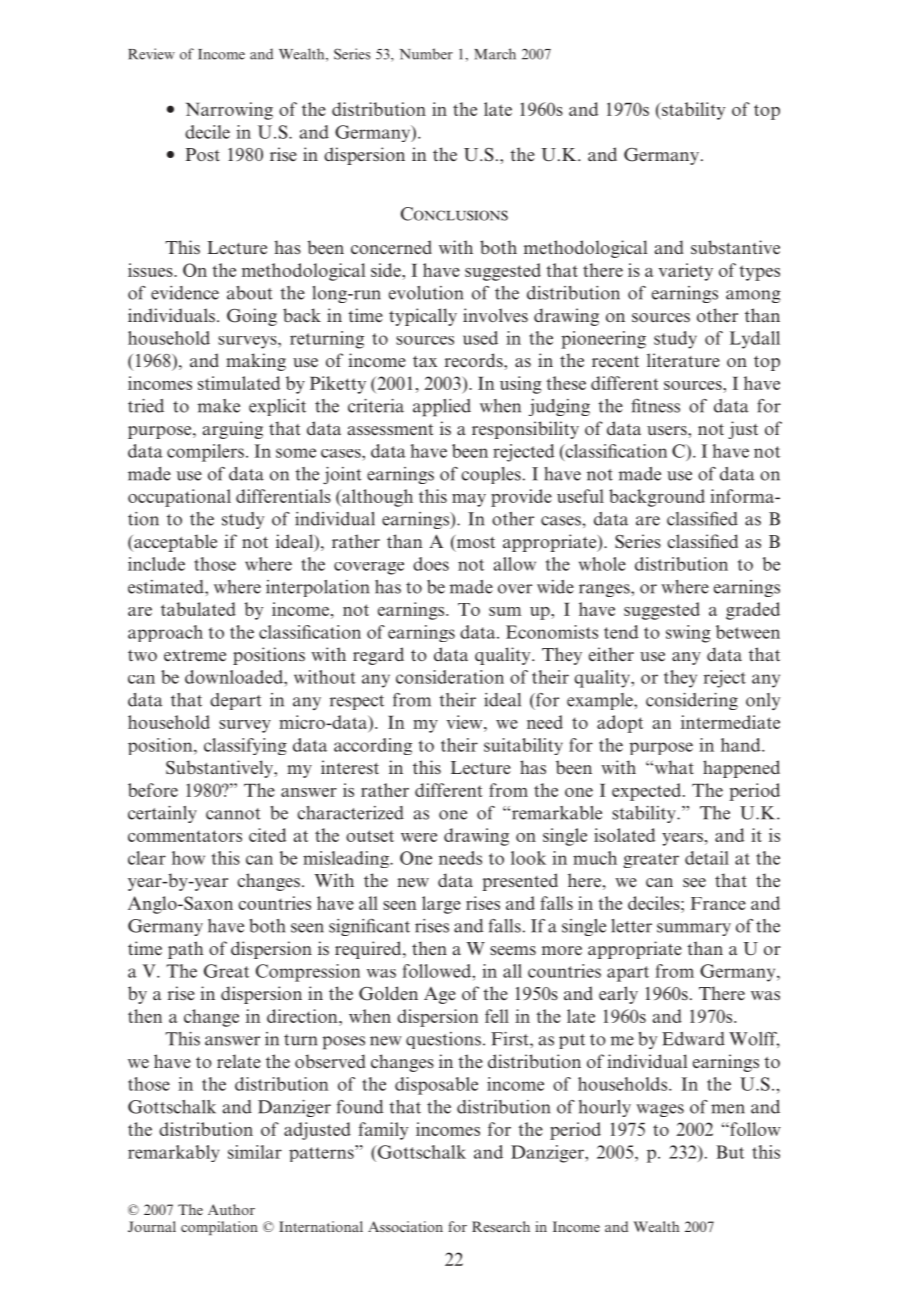  What do you see at coordinates (491, 475) in the image?
I see `couples` at bounding box center [491, 475].
